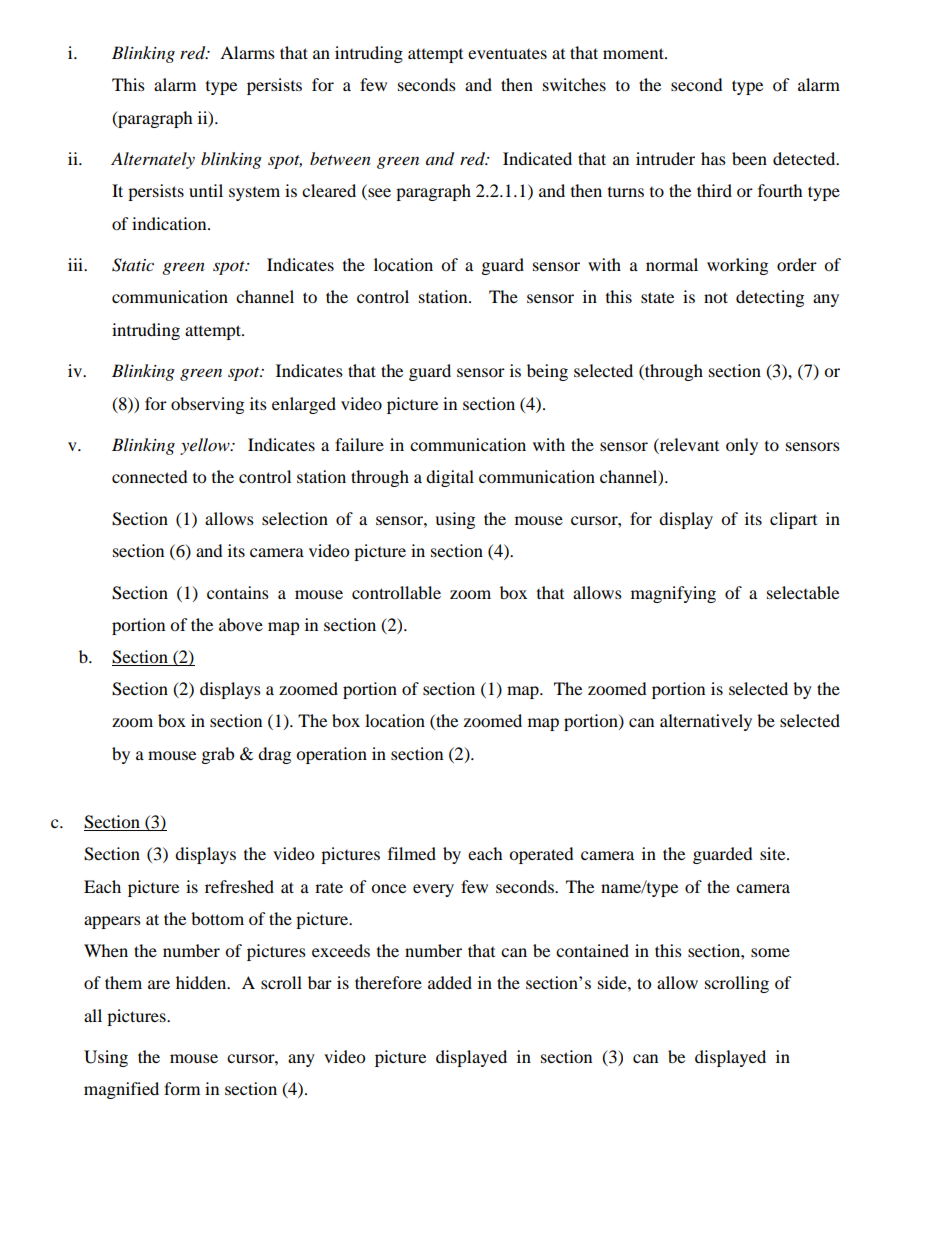 Image resolution: width=952 pixels, height=1233 pixels. I want to click on magnifying, so click(673, 594).
